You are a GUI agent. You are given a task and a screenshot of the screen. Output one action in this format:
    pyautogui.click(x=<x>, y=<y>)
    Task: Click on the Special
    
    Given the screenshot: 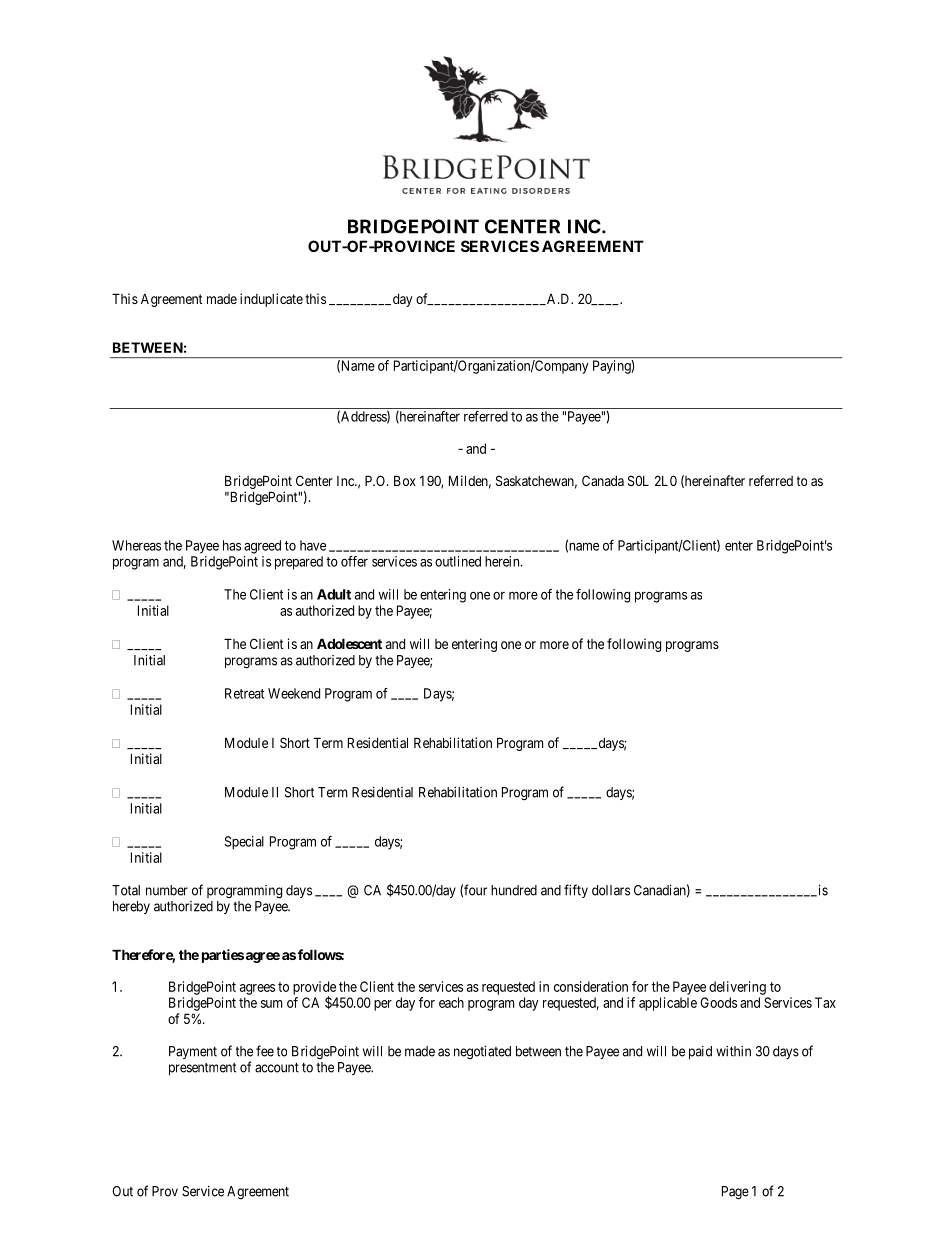 What is the action you would take?
    pyautogui.click(x=244, y=843)
